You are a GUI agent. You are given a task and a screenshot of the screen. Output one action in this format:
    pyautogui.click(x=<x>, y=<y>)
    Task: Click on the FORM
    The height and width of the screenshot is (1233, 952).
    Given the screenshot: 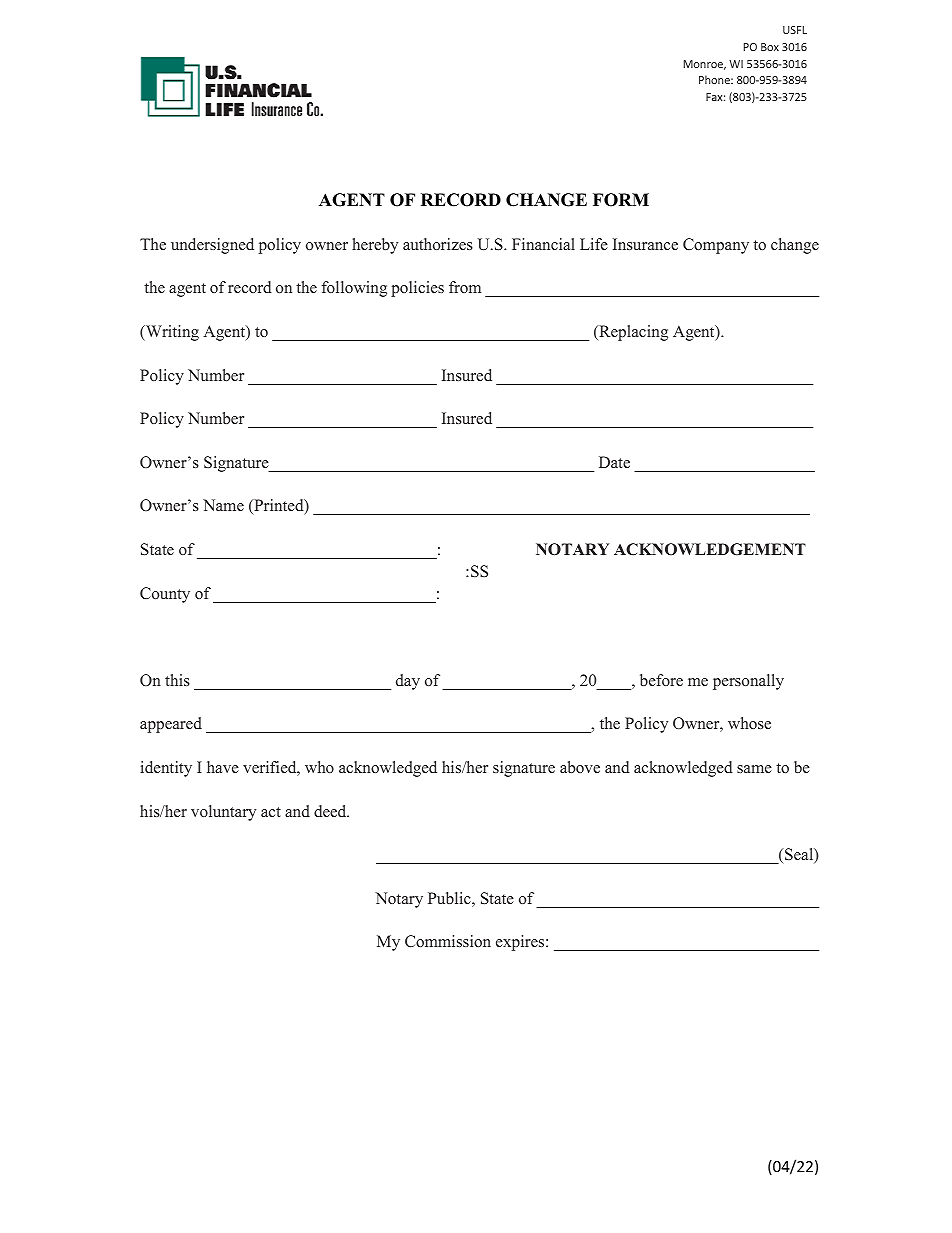 What is the action you would take?
    pyautogui.click(x=621, y=200)
